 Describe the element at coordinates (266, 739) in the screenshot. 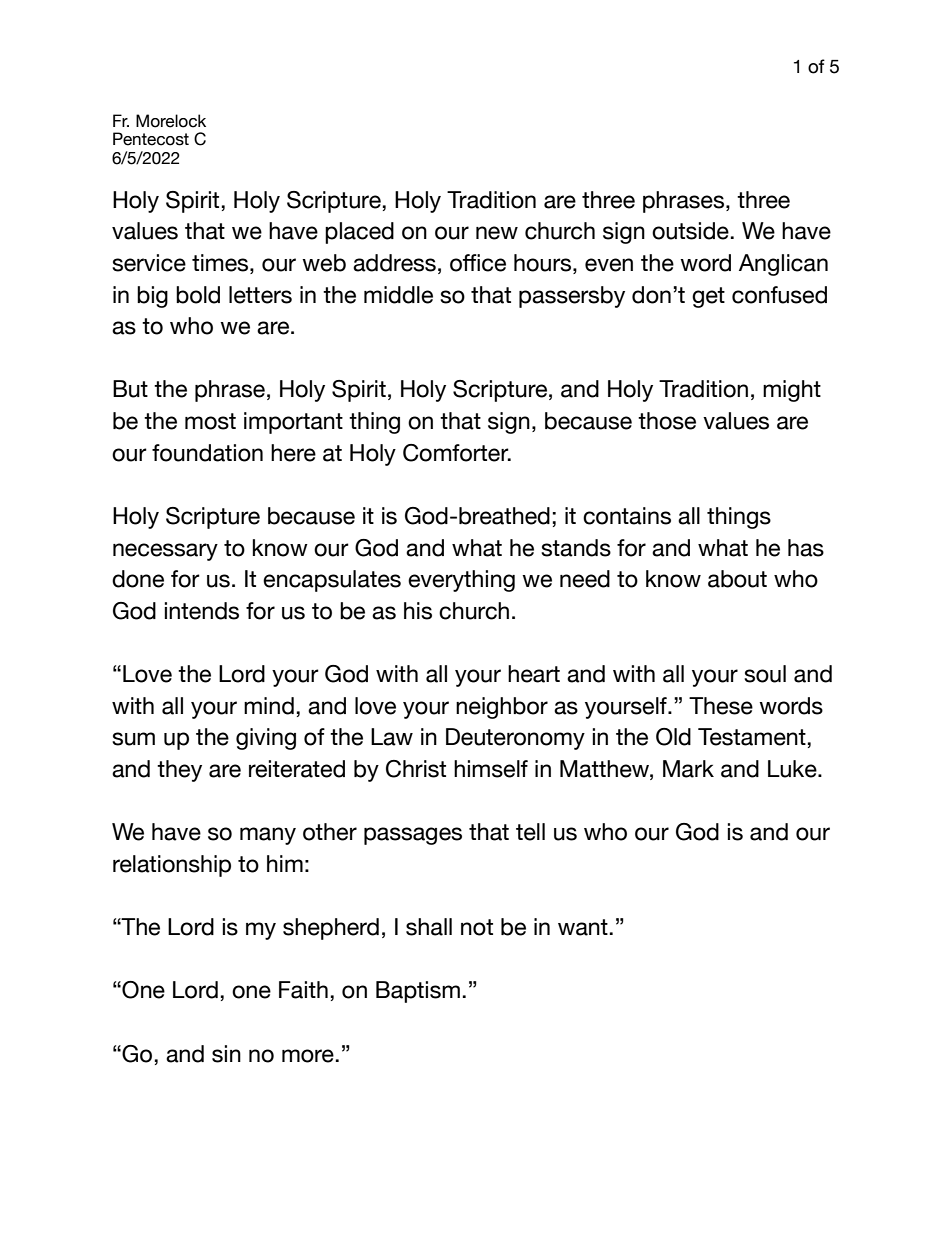

I see `giving` at that location.
